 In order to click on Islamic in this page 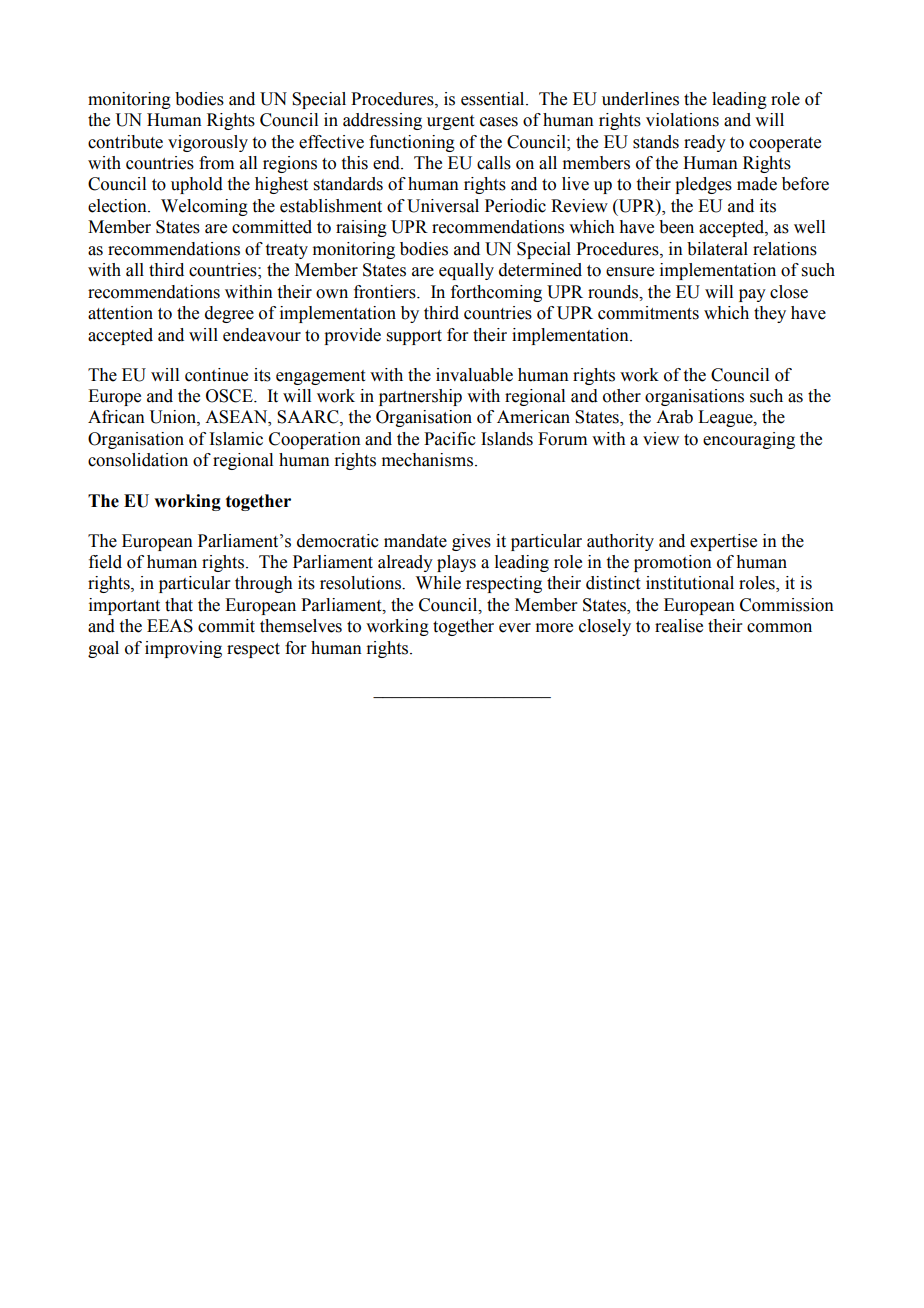, I will do `click(236, 439)`.
